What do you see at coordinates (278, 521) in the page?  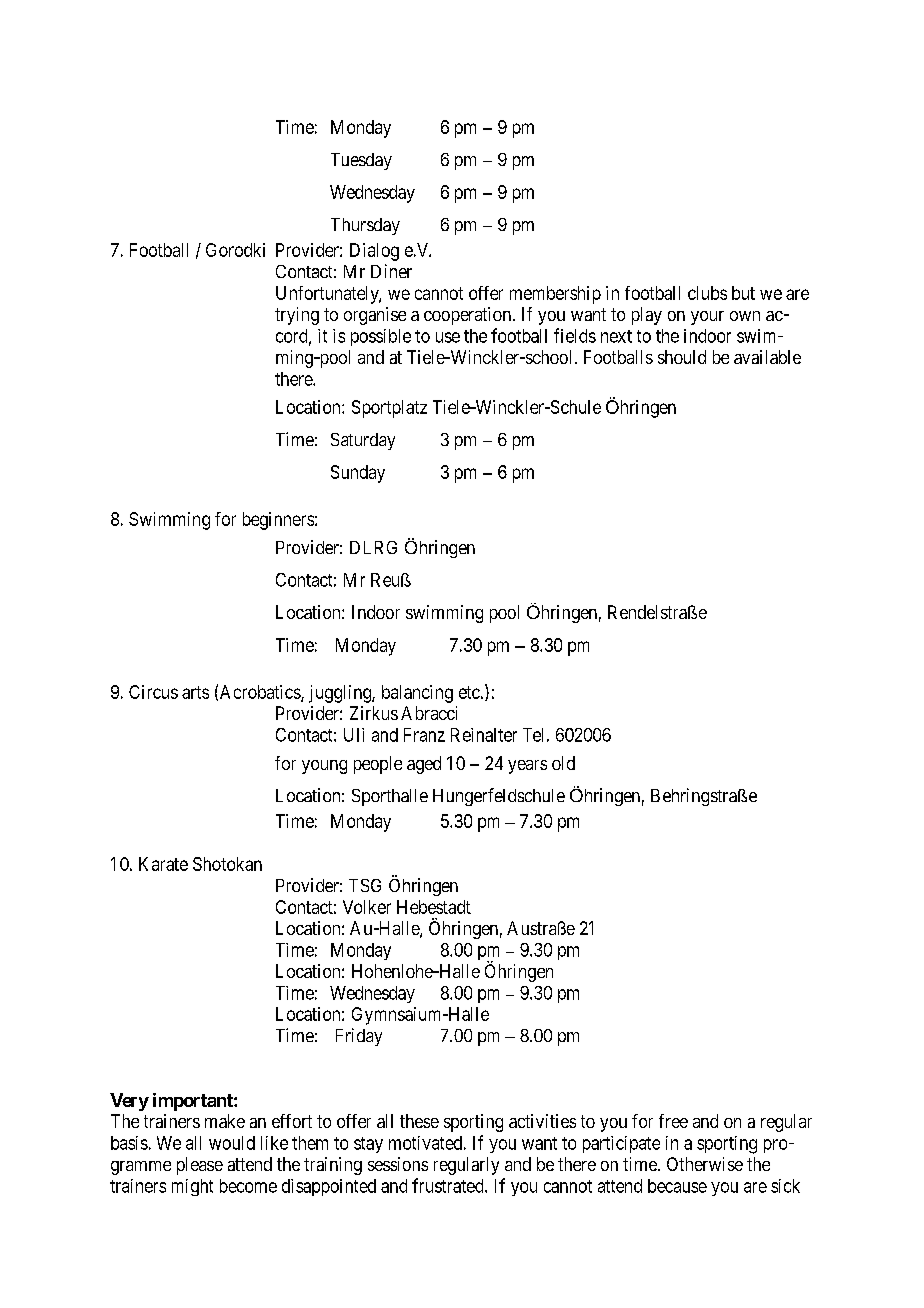 I see `beginners` at bounding box center [278, 521].
